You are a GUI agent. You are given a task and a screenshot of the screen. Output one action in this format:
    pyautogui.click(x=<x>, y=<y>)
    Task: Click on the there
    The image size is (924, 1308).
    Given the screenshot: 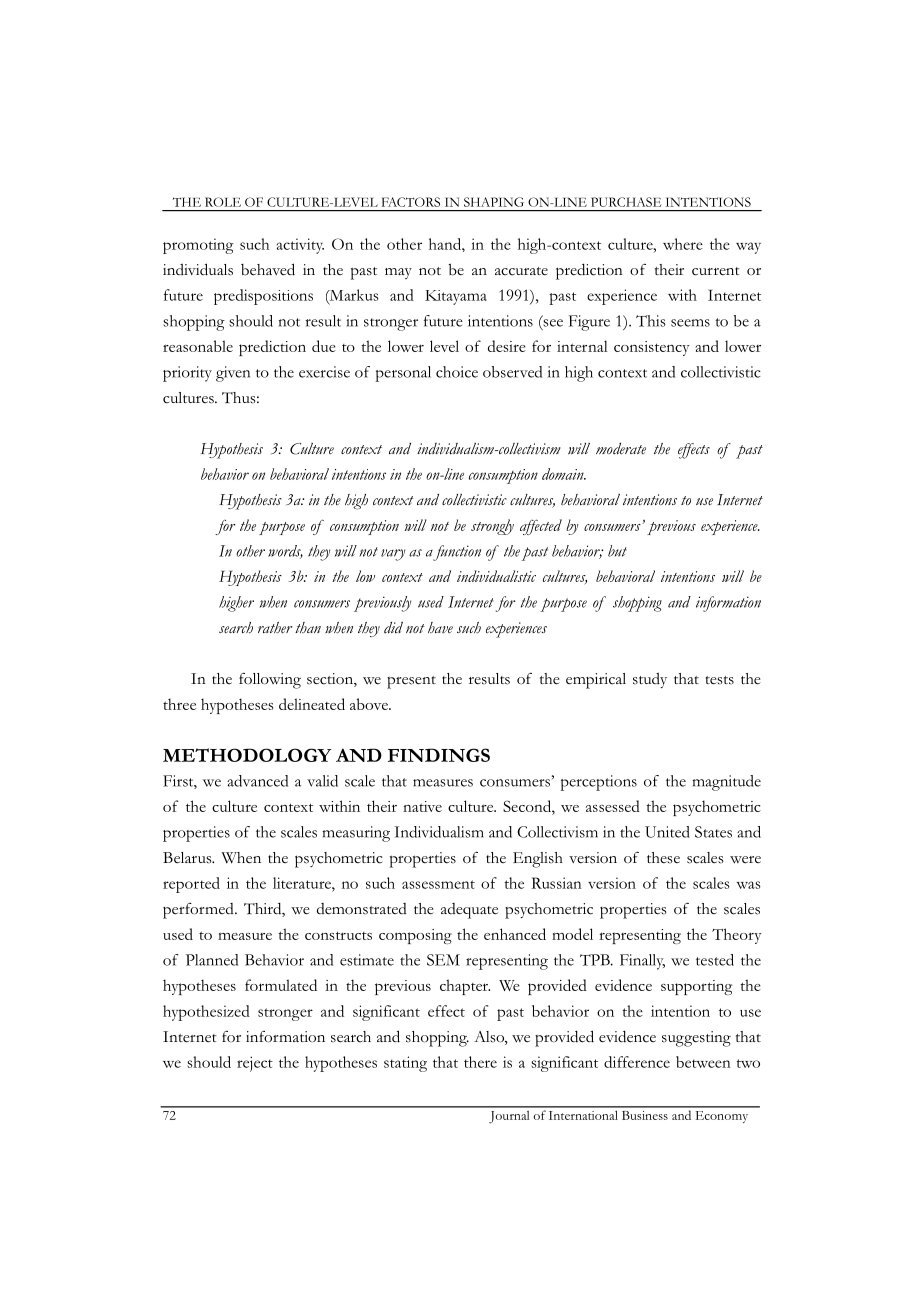 What is the action you would take?
    pyautogui.click(x=480, y=1062)
